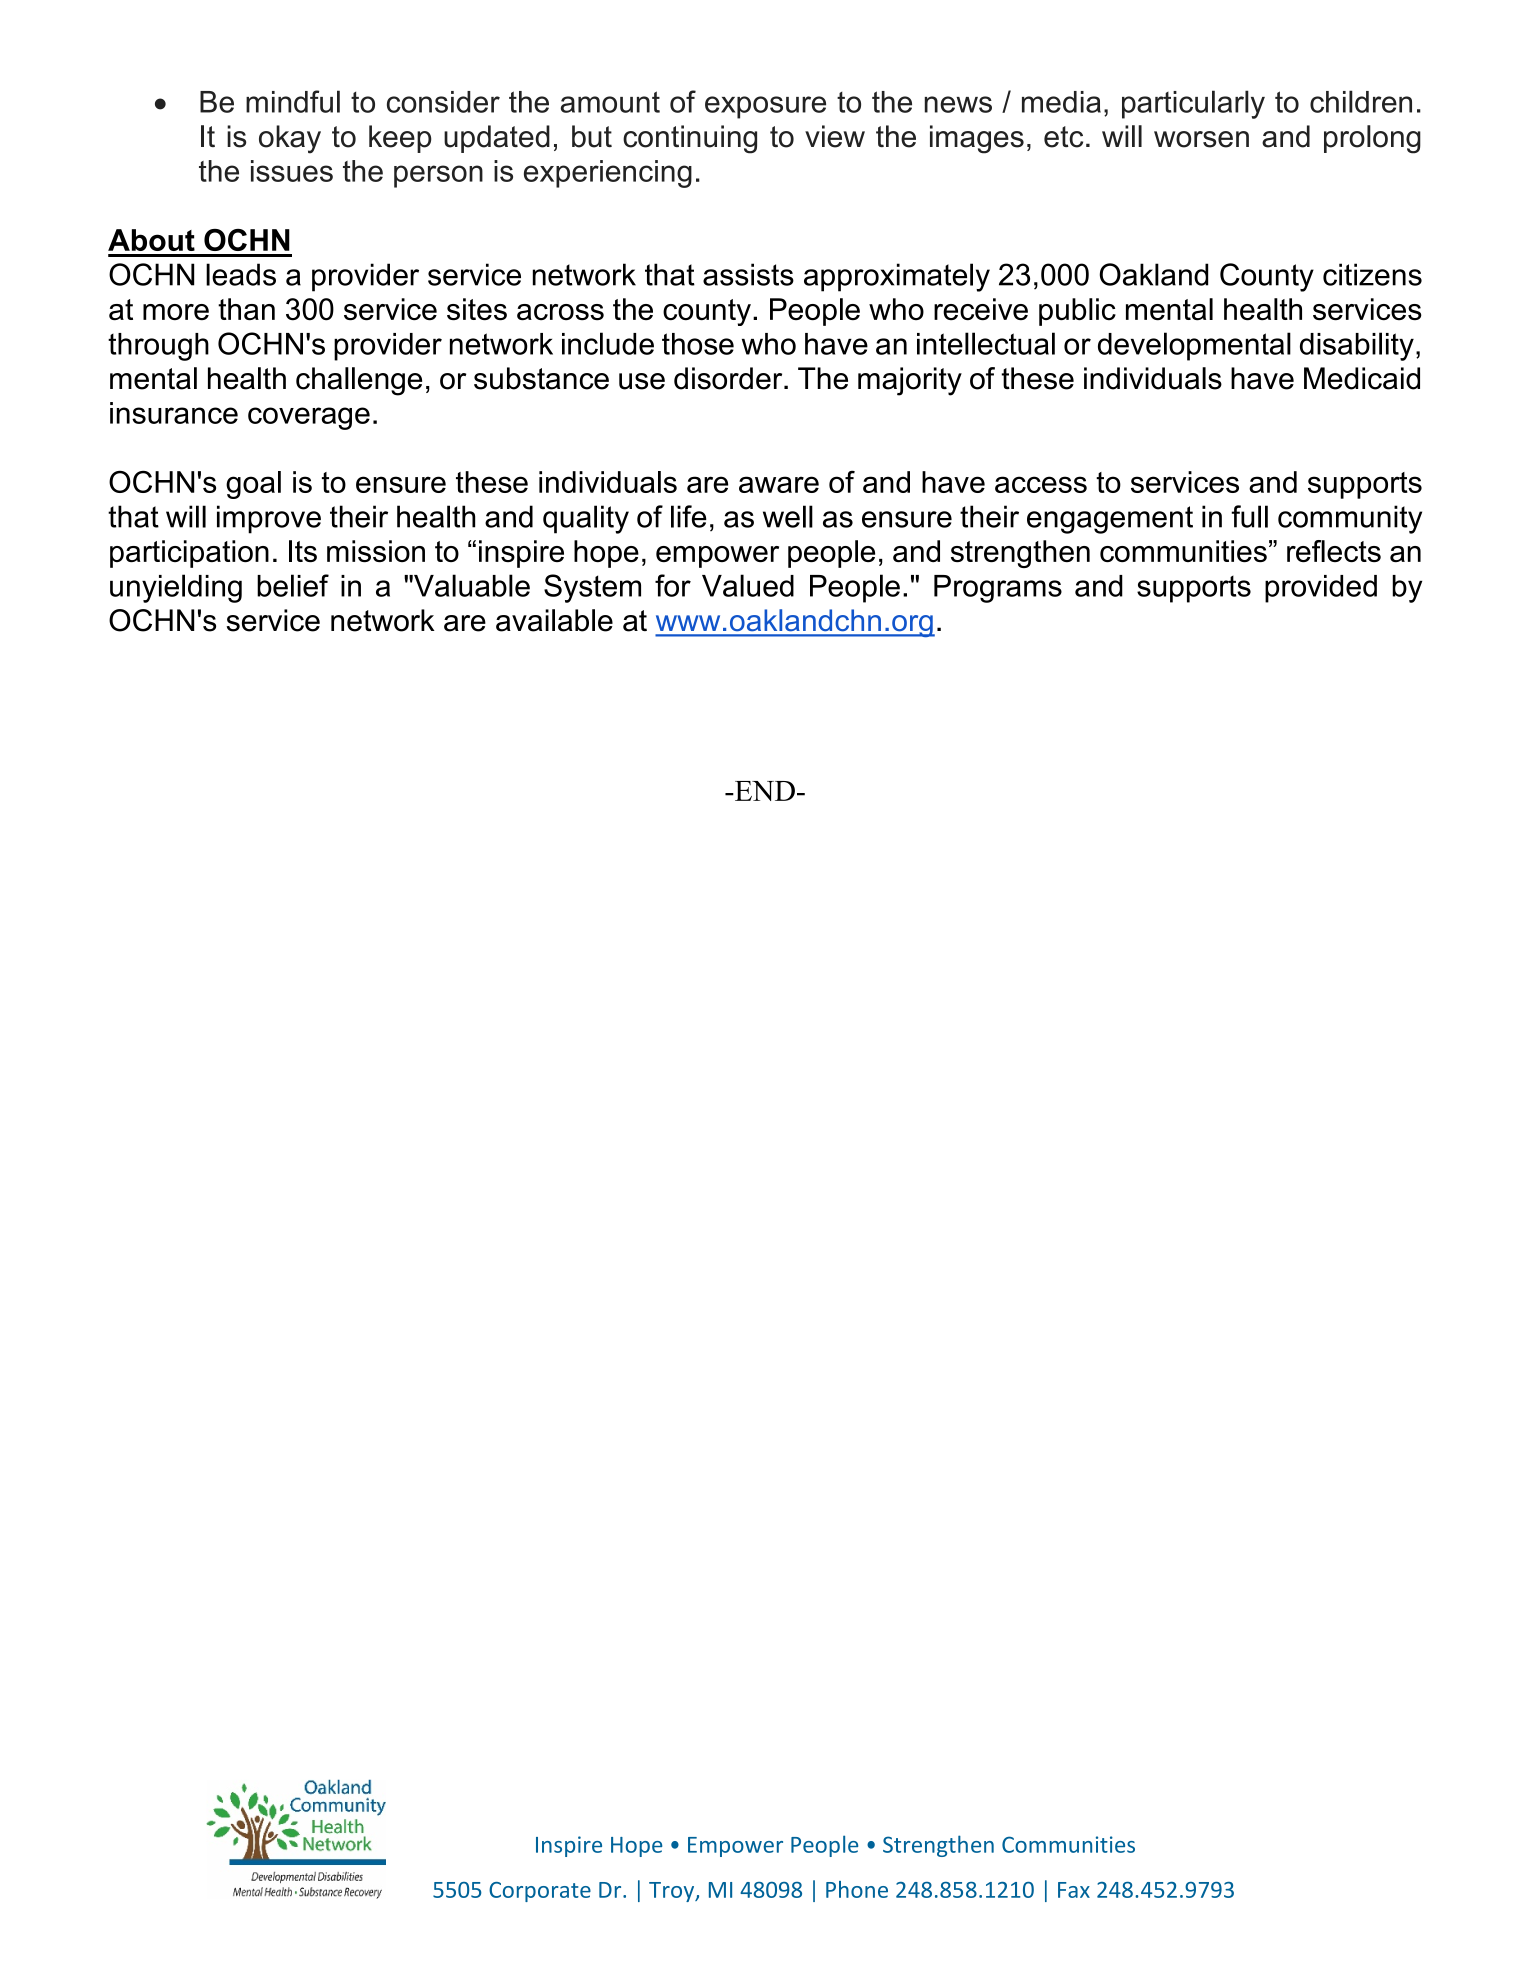  Describe the element at coordinates (540, 1892) in the screenshot. I see `Corporate` at that location.
